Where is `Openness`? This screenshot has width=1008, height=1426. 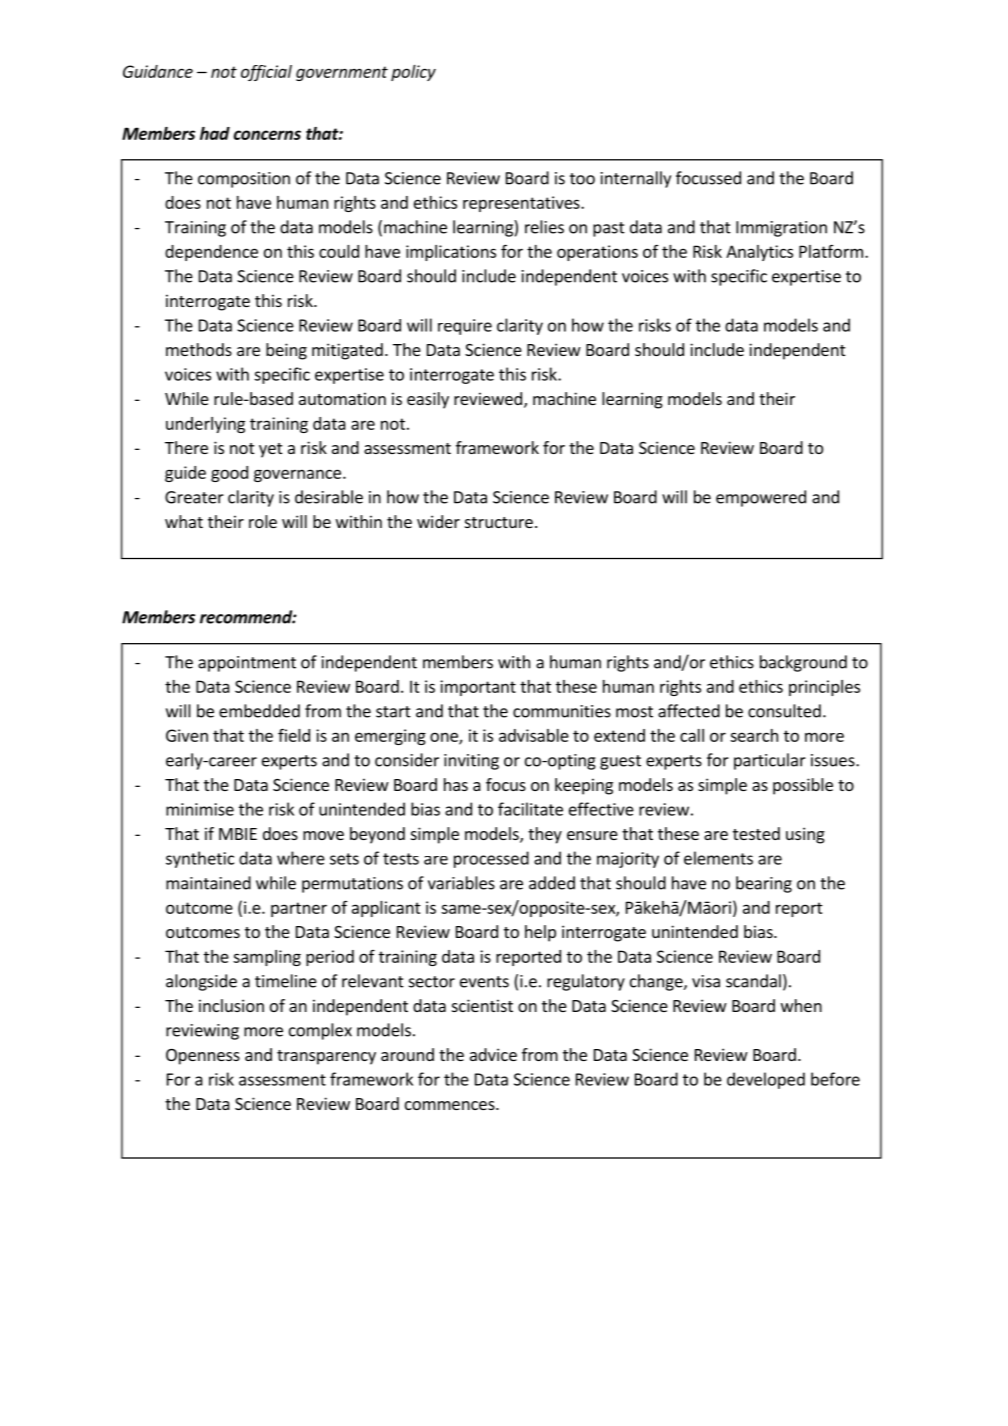
Openness is located at coordinates (203, 1057).
